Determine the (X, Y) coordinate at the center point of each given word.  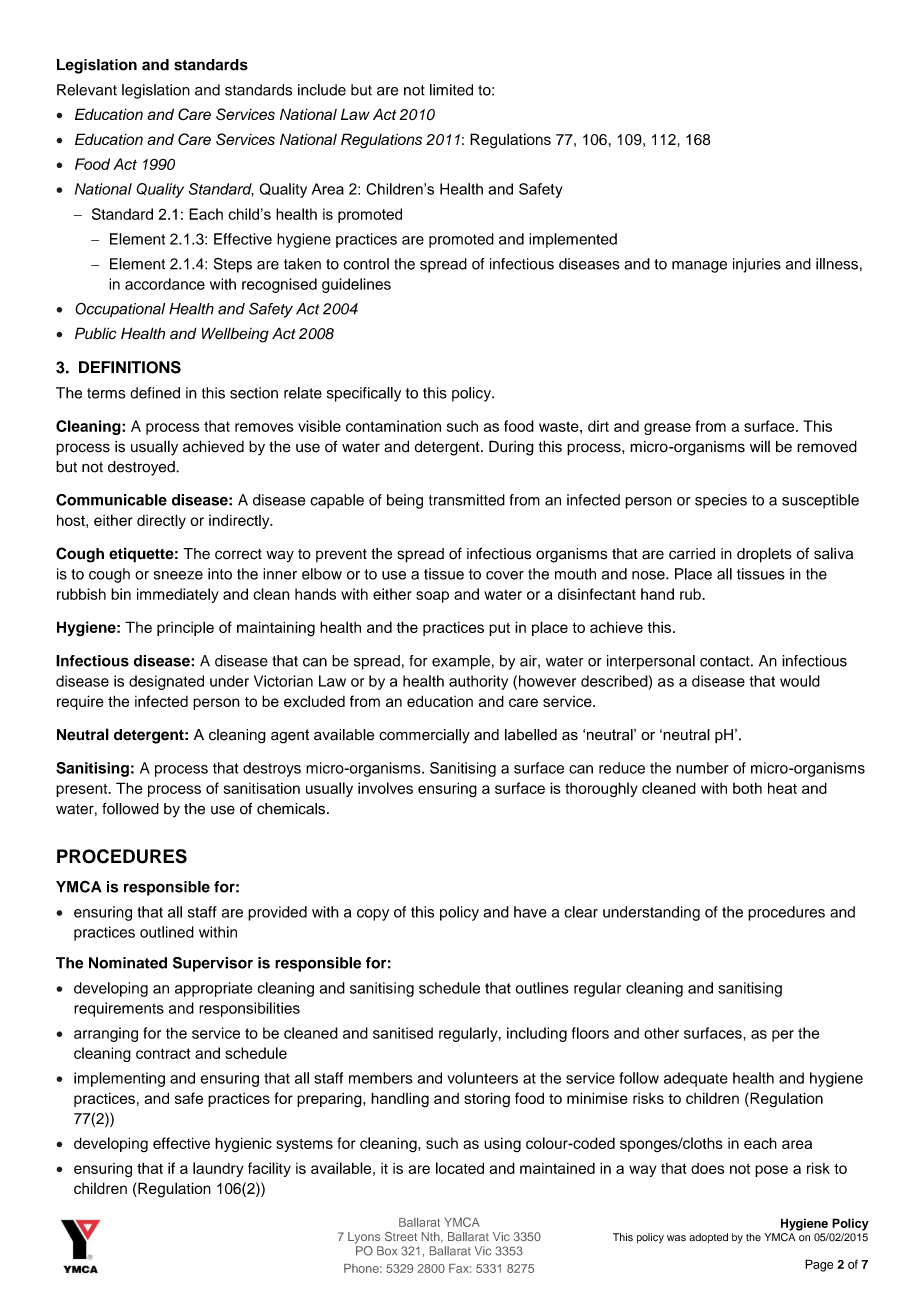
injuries (757, 265)
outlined (167, 932)
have (530, 912)
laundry (218, 1169)
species (721, 501)
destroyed (142, 468)
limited (451, 90)
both (747, 788)
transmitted (467, 500)
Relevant (87, 90)
